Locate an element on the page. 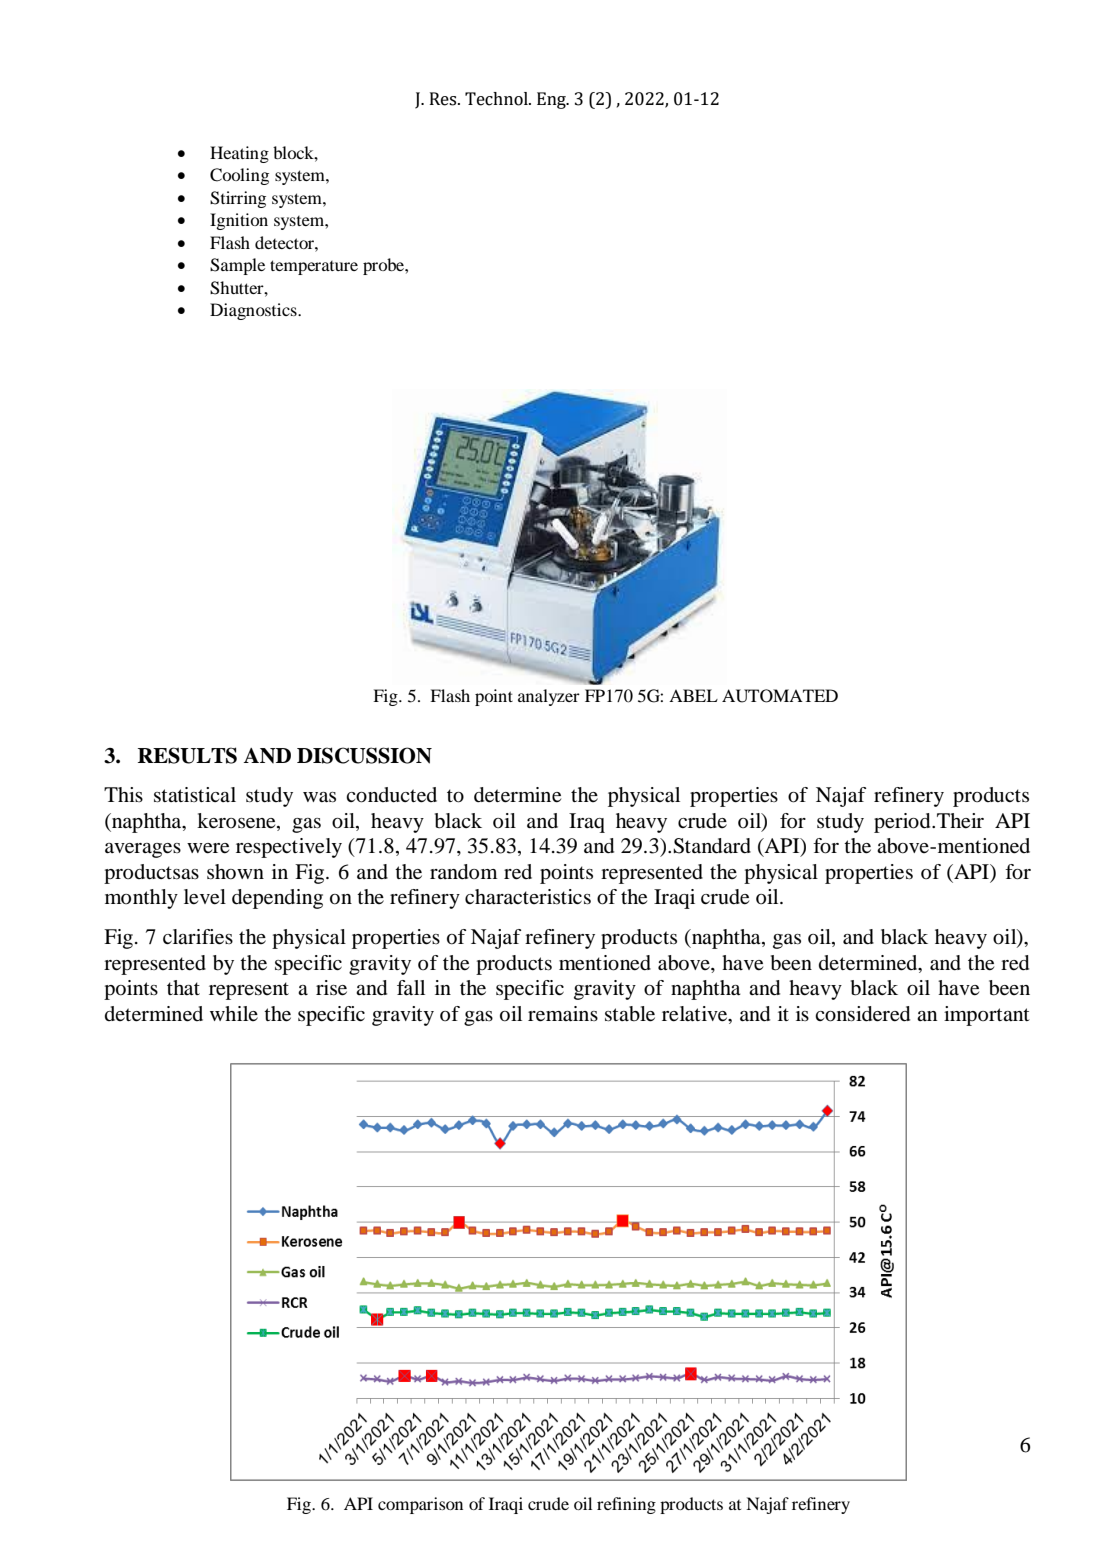  Heating is located at coordinates (239, 154).
